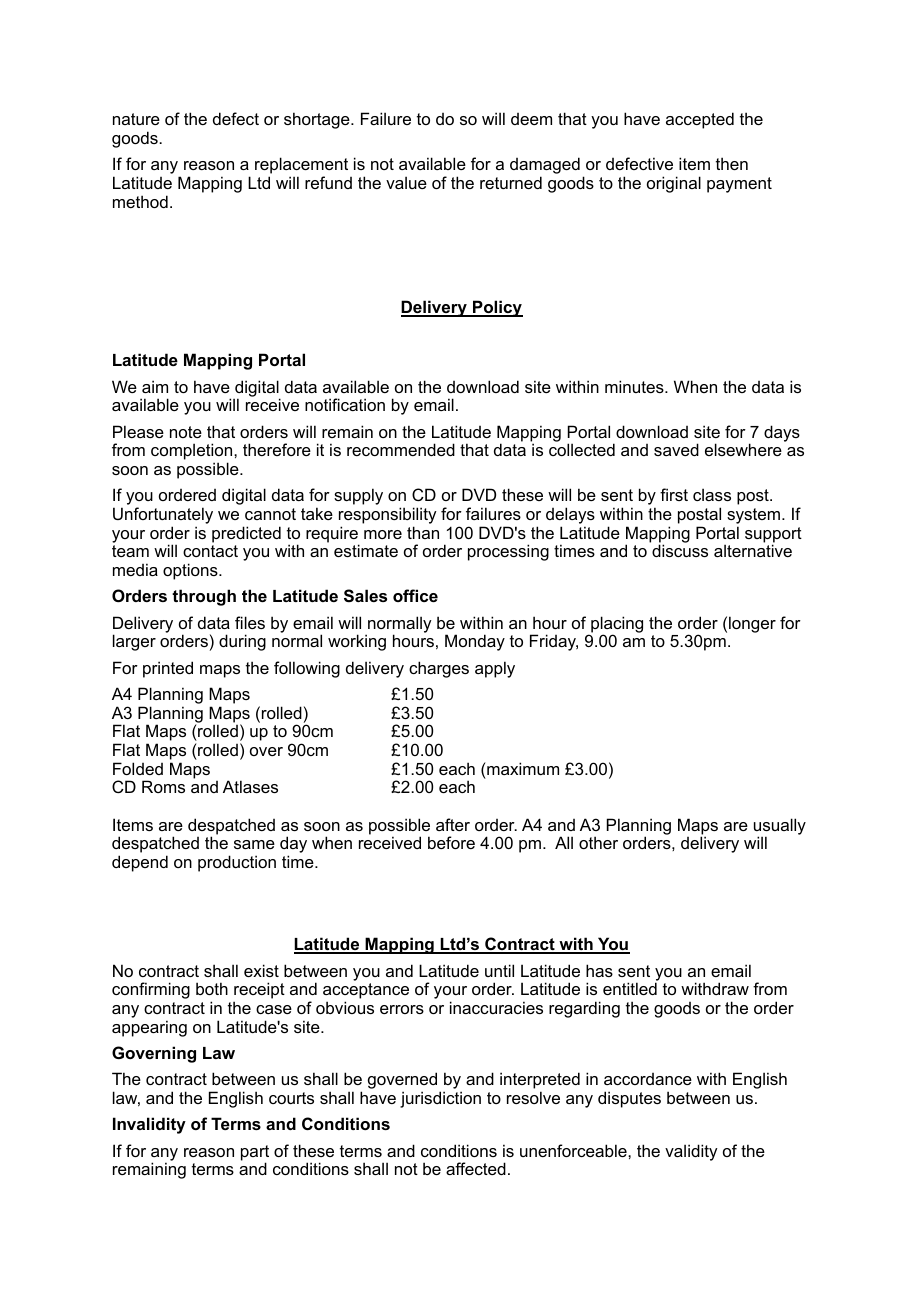 The height and width of the screenshot is (1308, 924). I want to click on note, so click(186, 432).
